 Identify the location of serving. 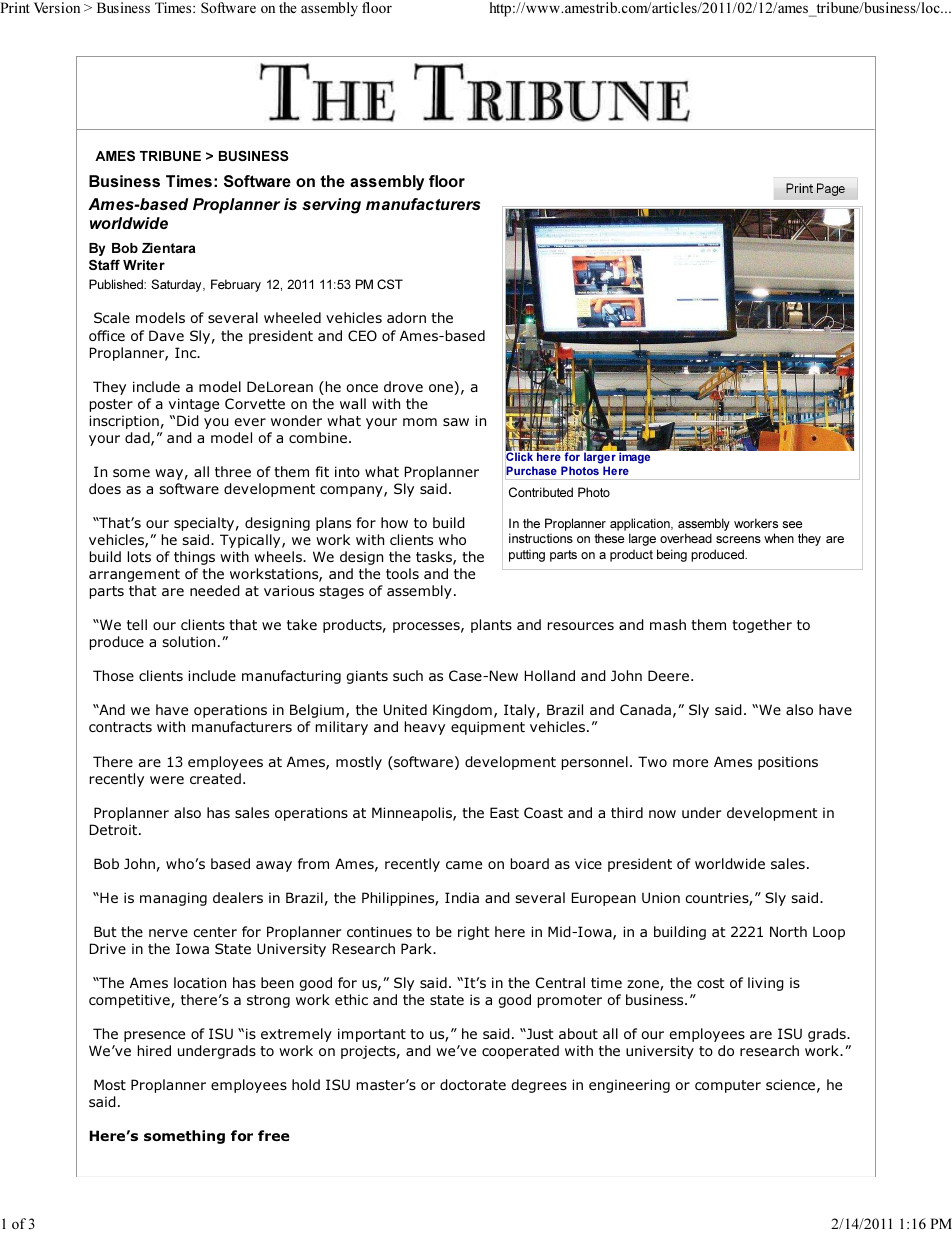
(331, 206).
